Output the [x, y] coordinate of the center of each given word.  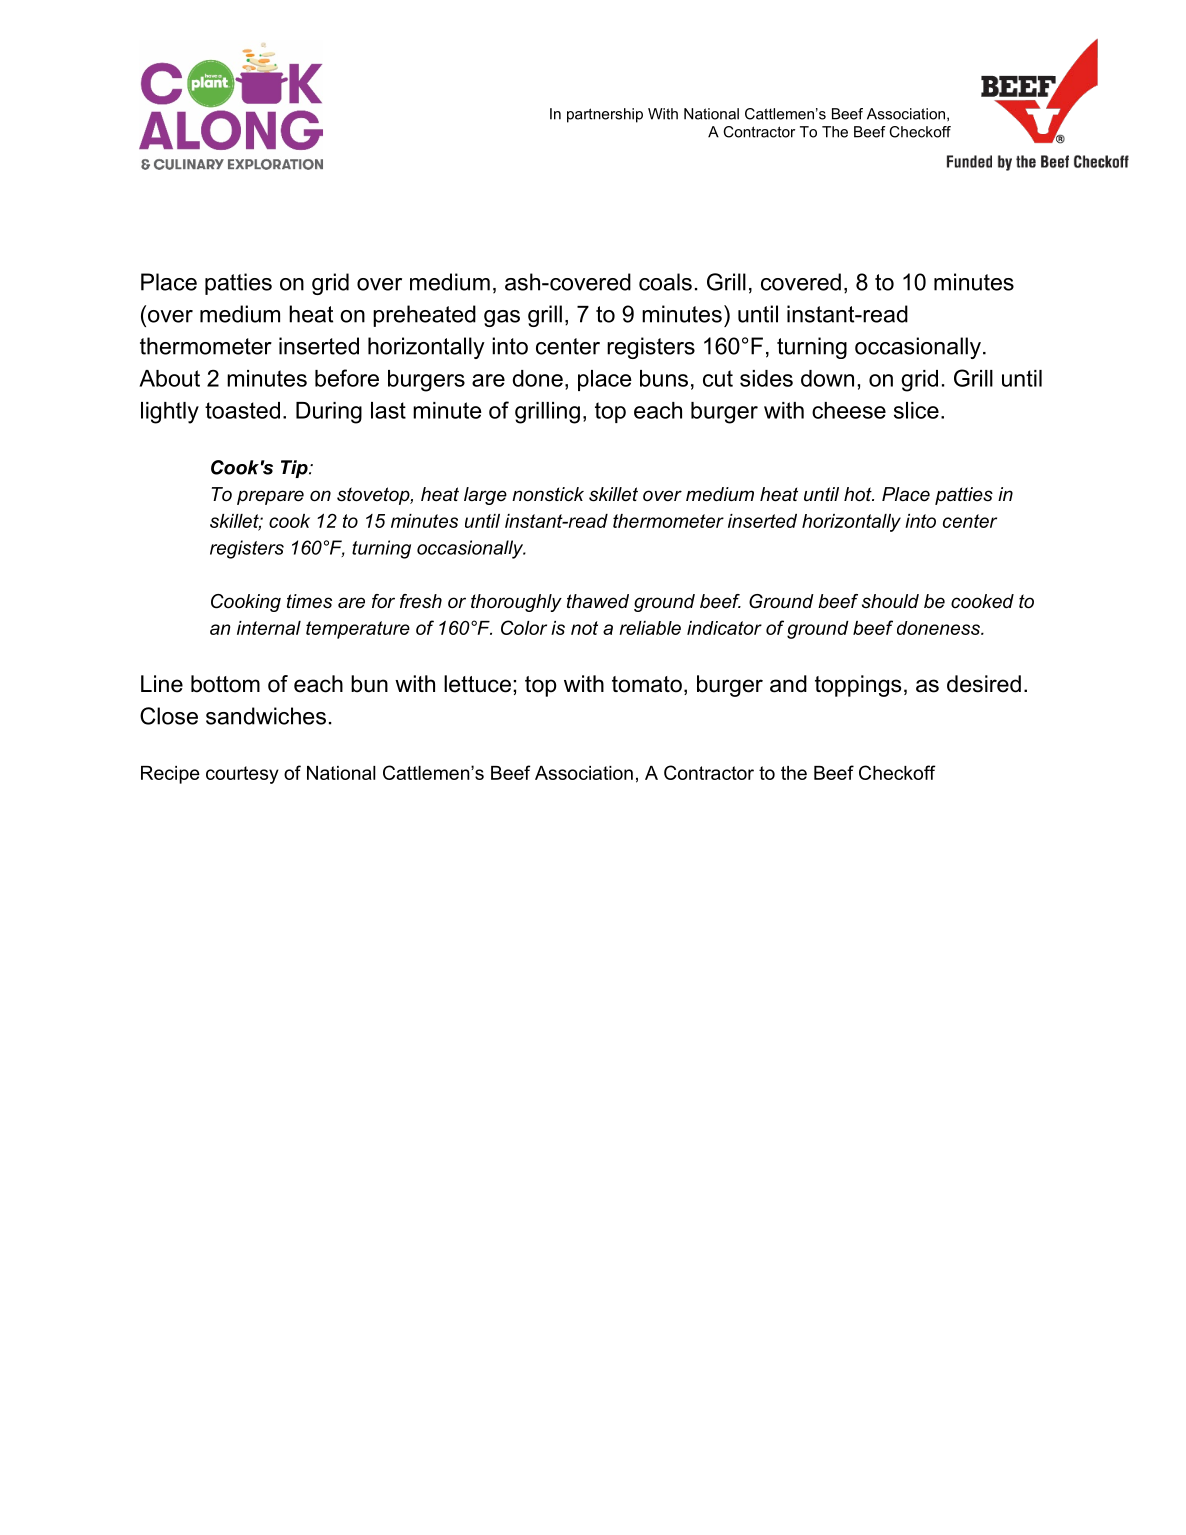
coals [665, 282]
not [584, 628]
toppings [858, 686]
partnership [605, 115]
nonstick [548, 494]
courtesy [242, 775]
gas [502, 318]
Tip [295, 469]
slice [916, 410]
